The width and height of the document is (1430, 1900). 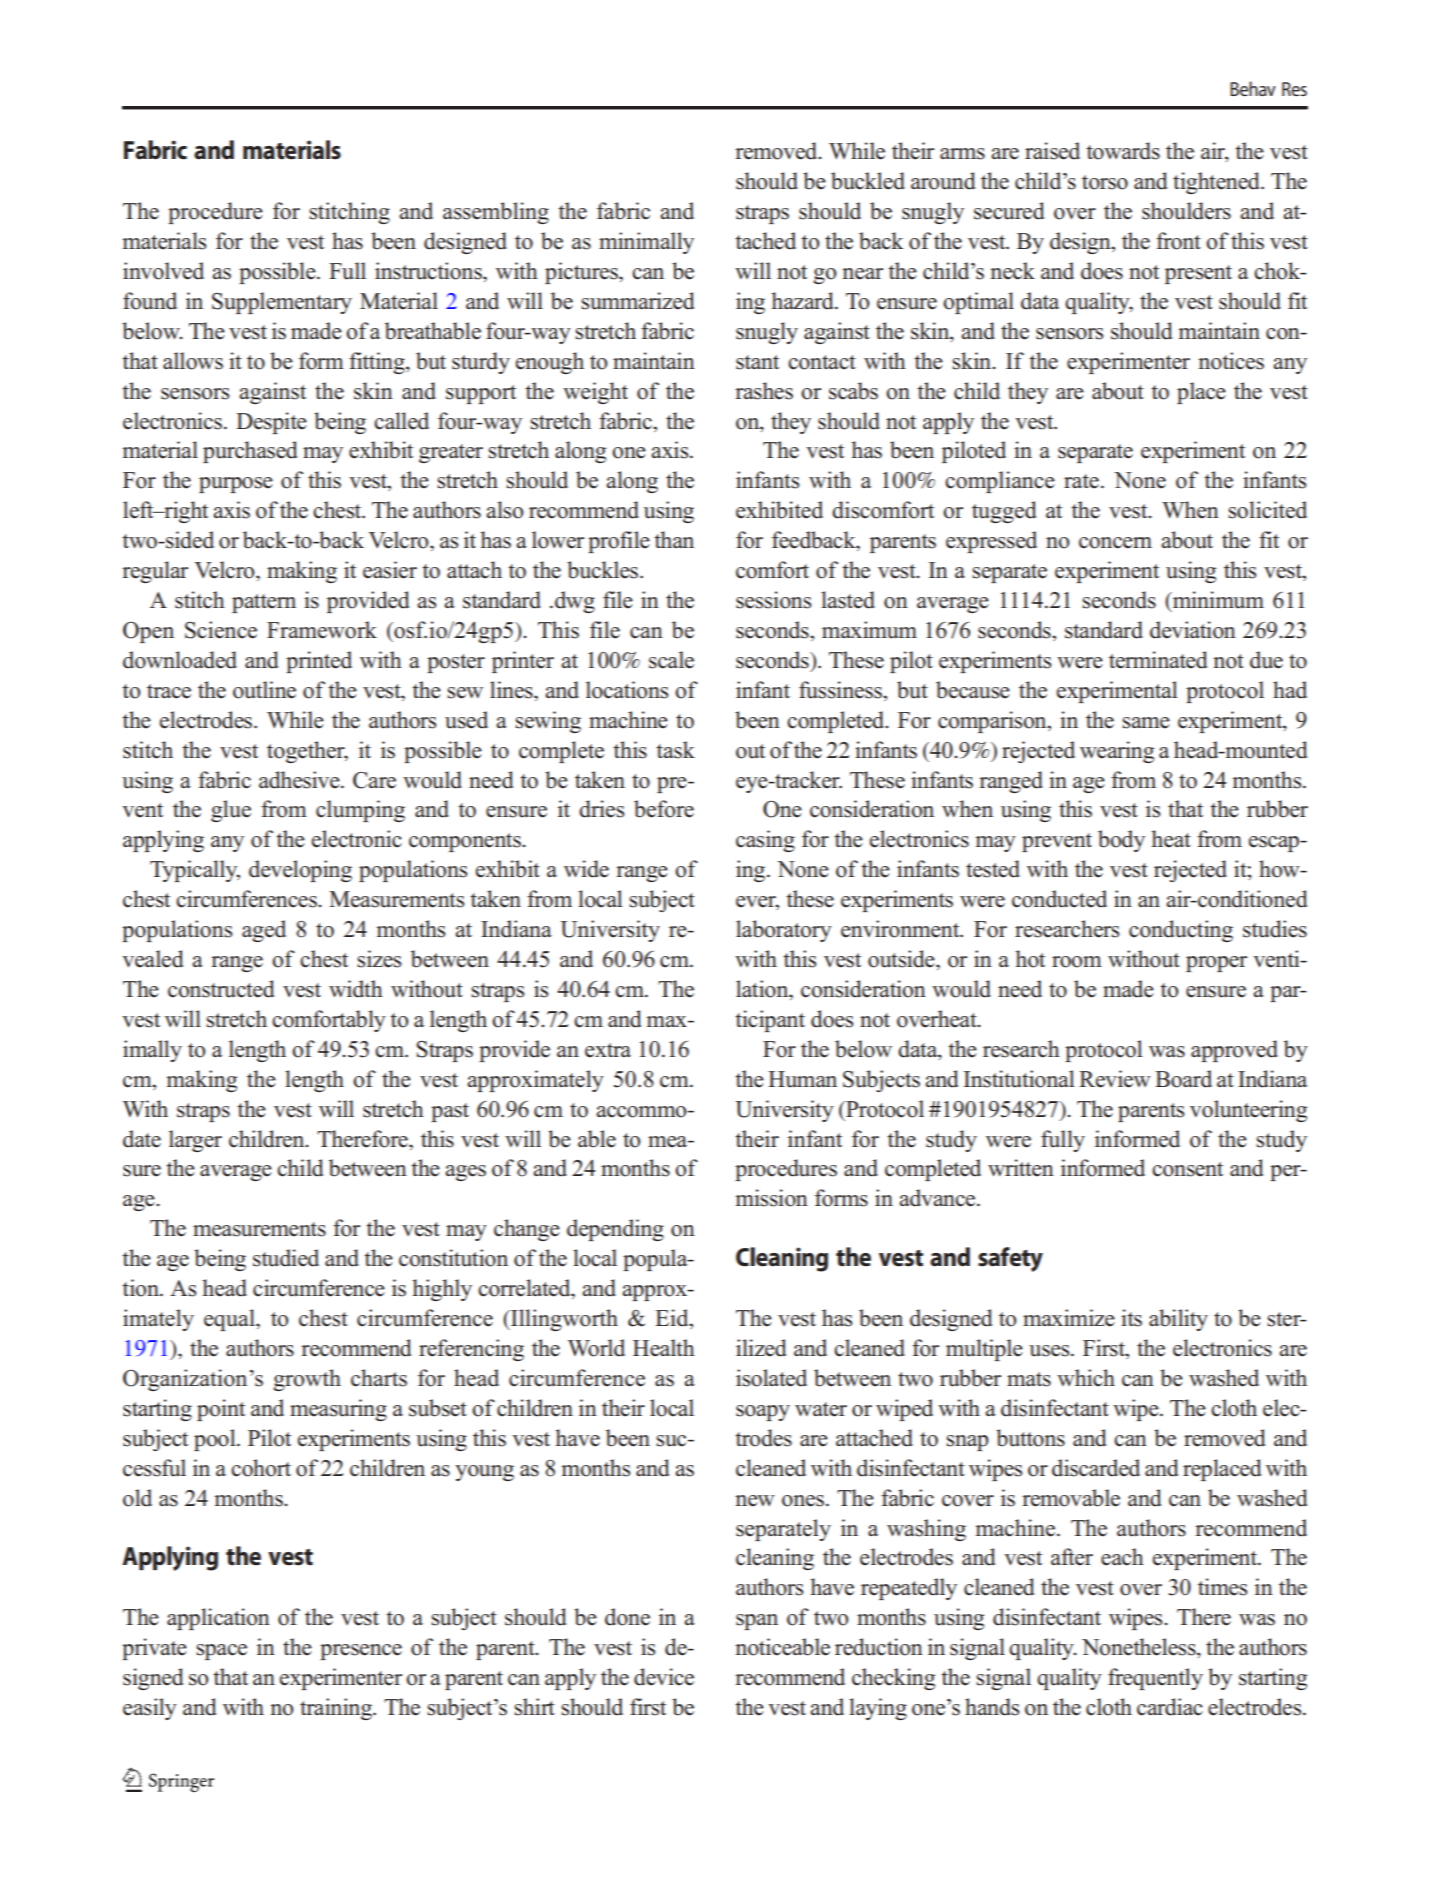 What do you see at coordinates (1181, 931) in the document?
I see `conducting` at bounding box center [1181, 931].
